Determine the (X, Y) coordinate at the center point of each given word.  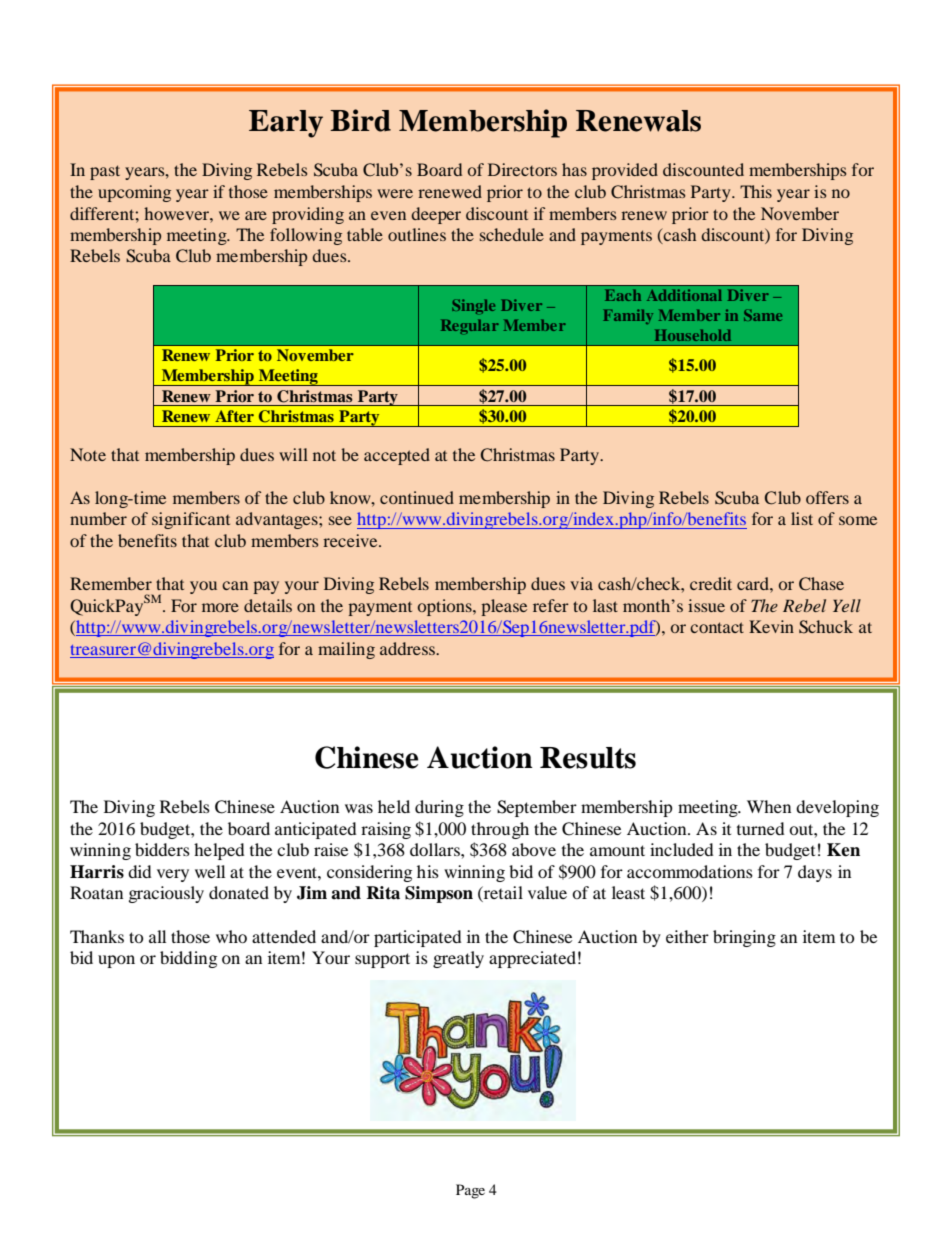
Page (470, 1191)
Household (693, 335)
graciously (166, 894)
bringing (744, 938)
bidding (188, 959)
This (756, 191)
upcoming (134, 193)
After (234, 416)
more (220, 607)
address (408, 648)
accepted (397, 456)
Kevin (771, 626)
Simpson (439, 894)
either (687, 936)
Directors (522, 169)
